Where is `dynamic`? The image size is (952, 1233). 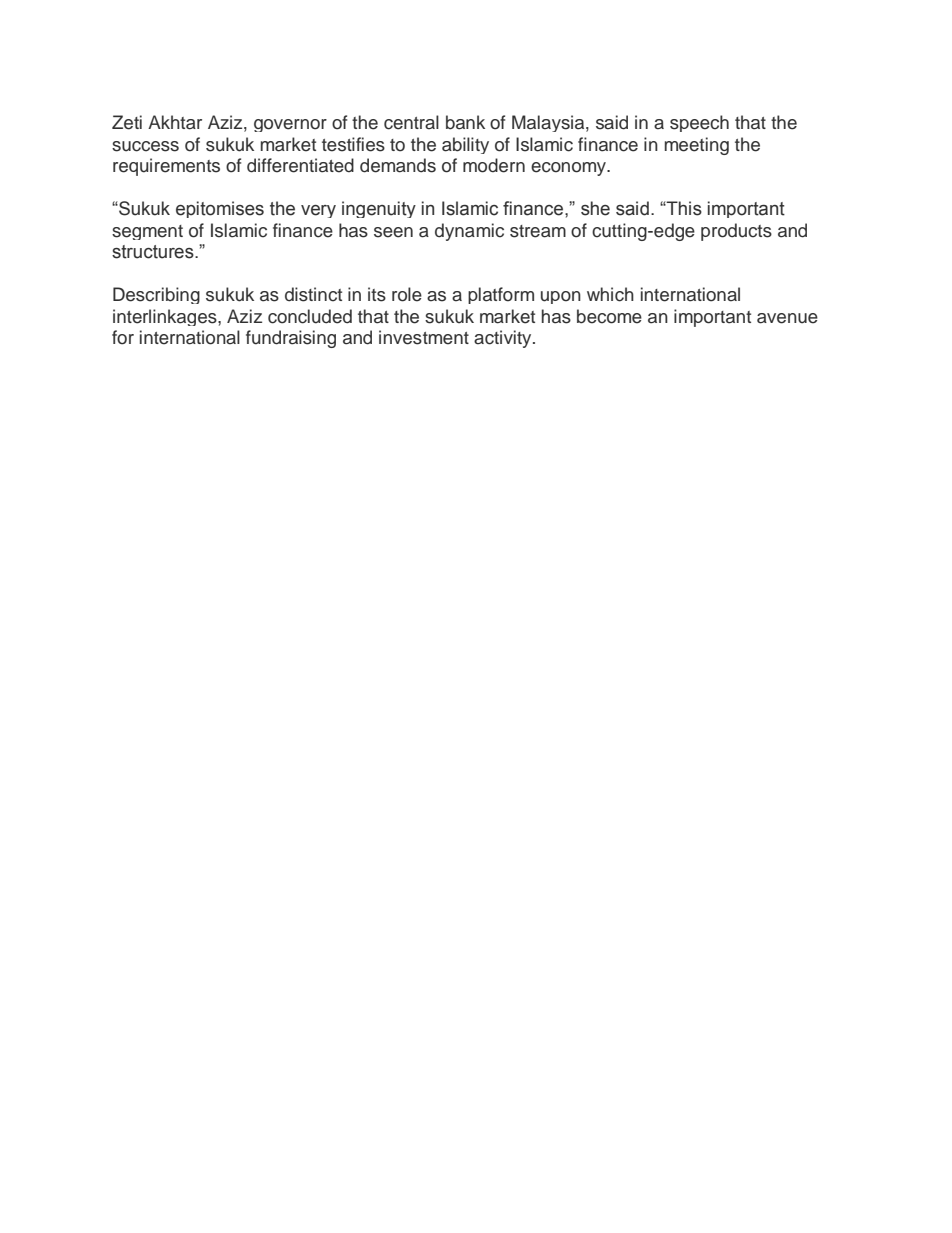
dynamic is located at coordinates (469, 232).
